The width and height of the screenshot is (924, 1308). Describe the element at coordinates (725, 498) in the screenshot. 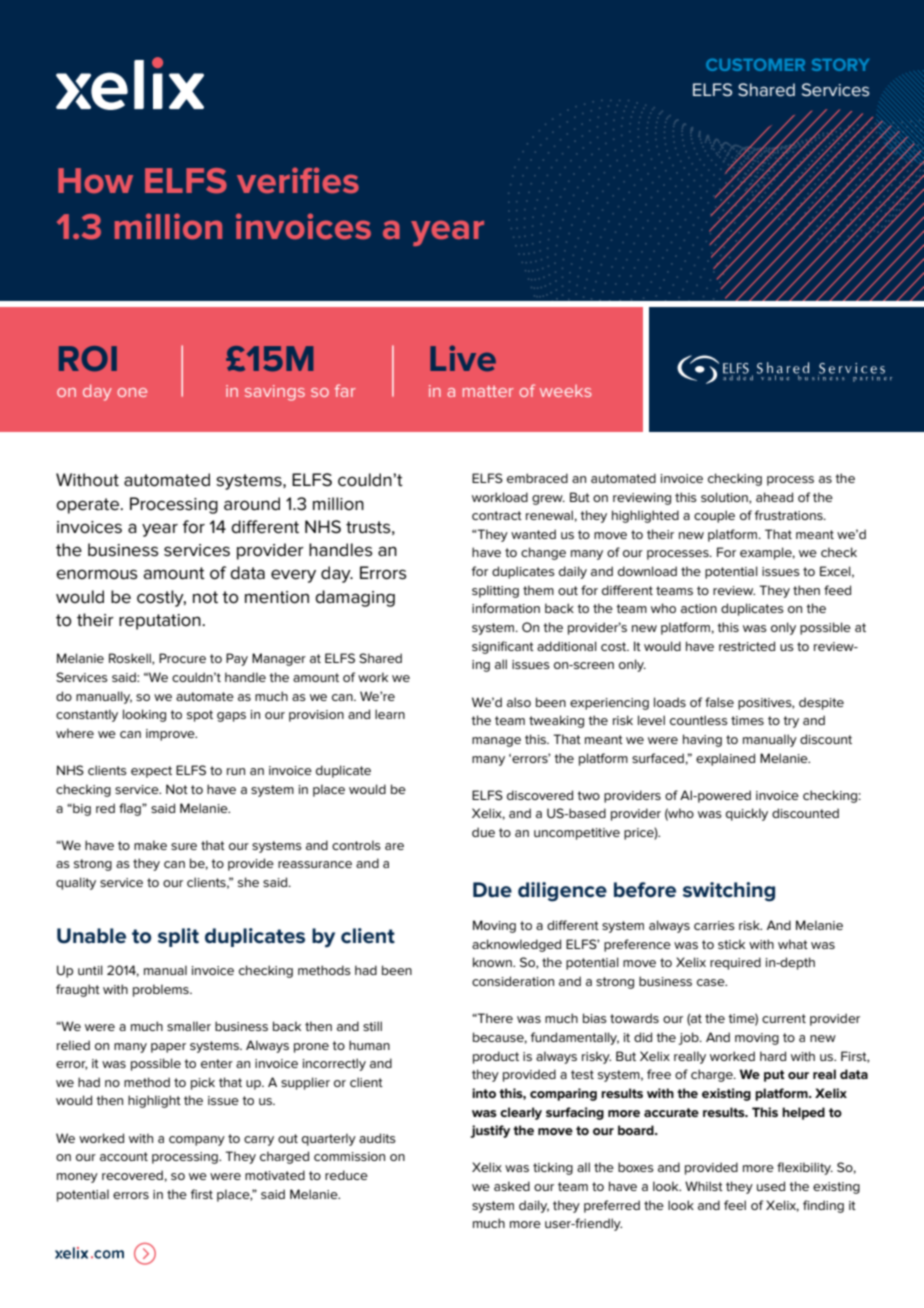

I see `solution` at that location.
